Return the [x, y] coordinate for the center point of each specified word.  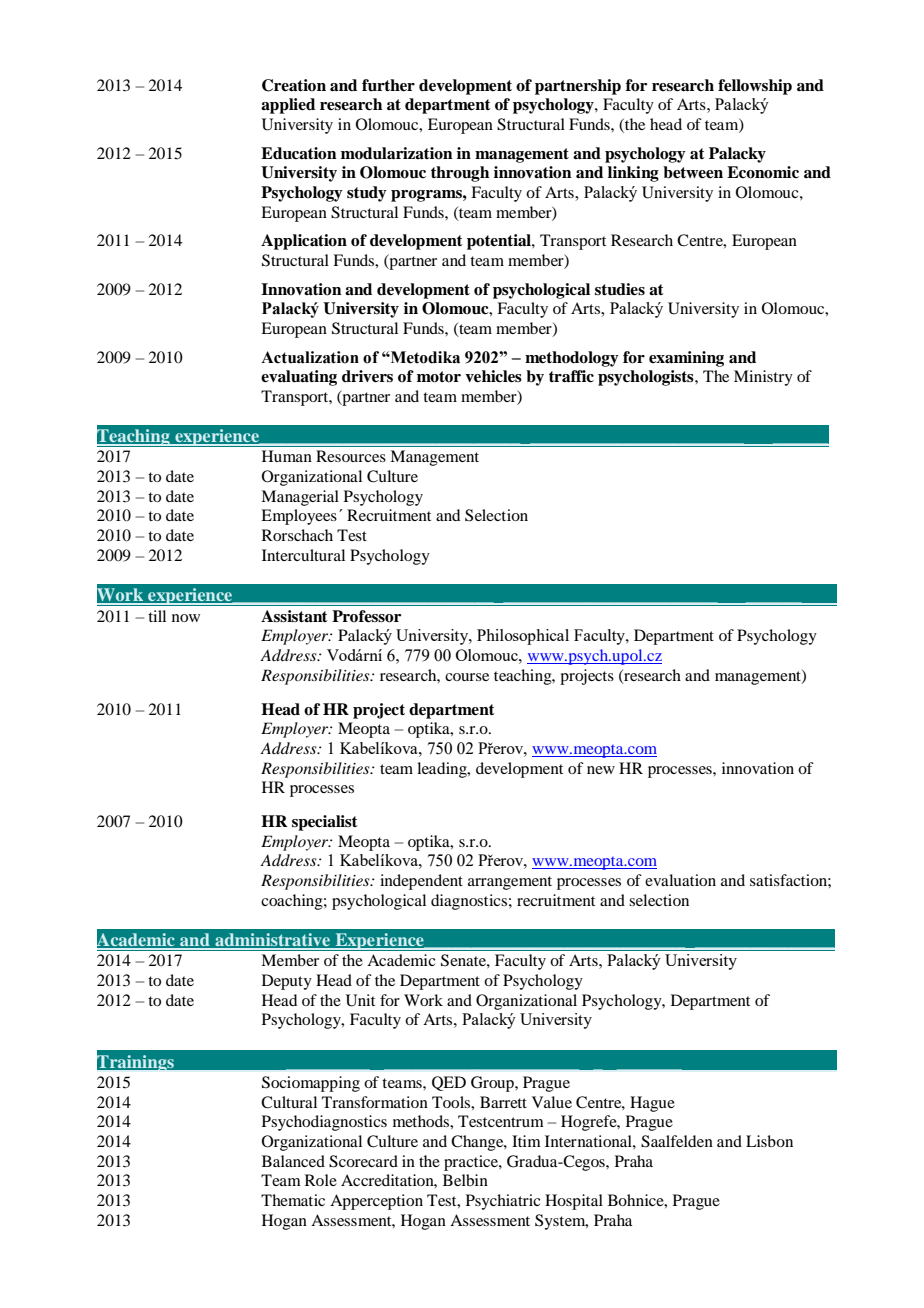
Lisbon [769, 1141]
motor [439, 377]
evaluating [299, 378]
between [693, 172]
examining [686, 359]
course [467, 677]
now [186, 618]
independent [421, 882]
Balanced [293, 1161]
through [460, 174]
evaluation [680, 880]
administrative [273, 941]
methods [422, 1121]
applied [288, 106]
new [601, 770]
